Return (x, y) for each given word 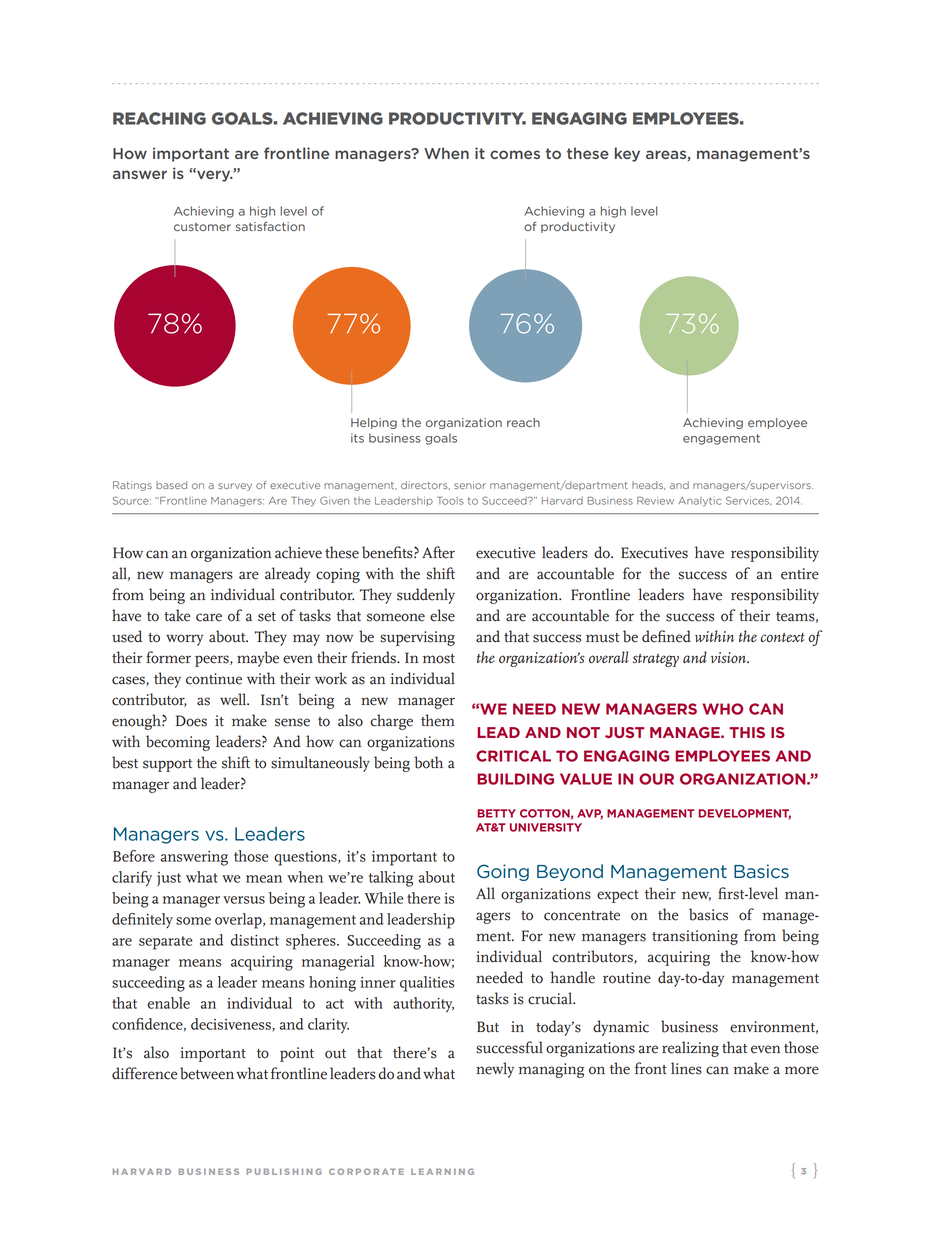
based (171, 485)
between (207, 1073)
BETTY (496, 813)
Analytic (699, 502)
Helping (374, 423)
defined (666, 636)
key (627, 154)
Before (134, 856)
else (442, 615)
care (209, 617)
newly (495, 1070)
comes (515, 154)
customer (202, 227)
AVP (590, 814)
